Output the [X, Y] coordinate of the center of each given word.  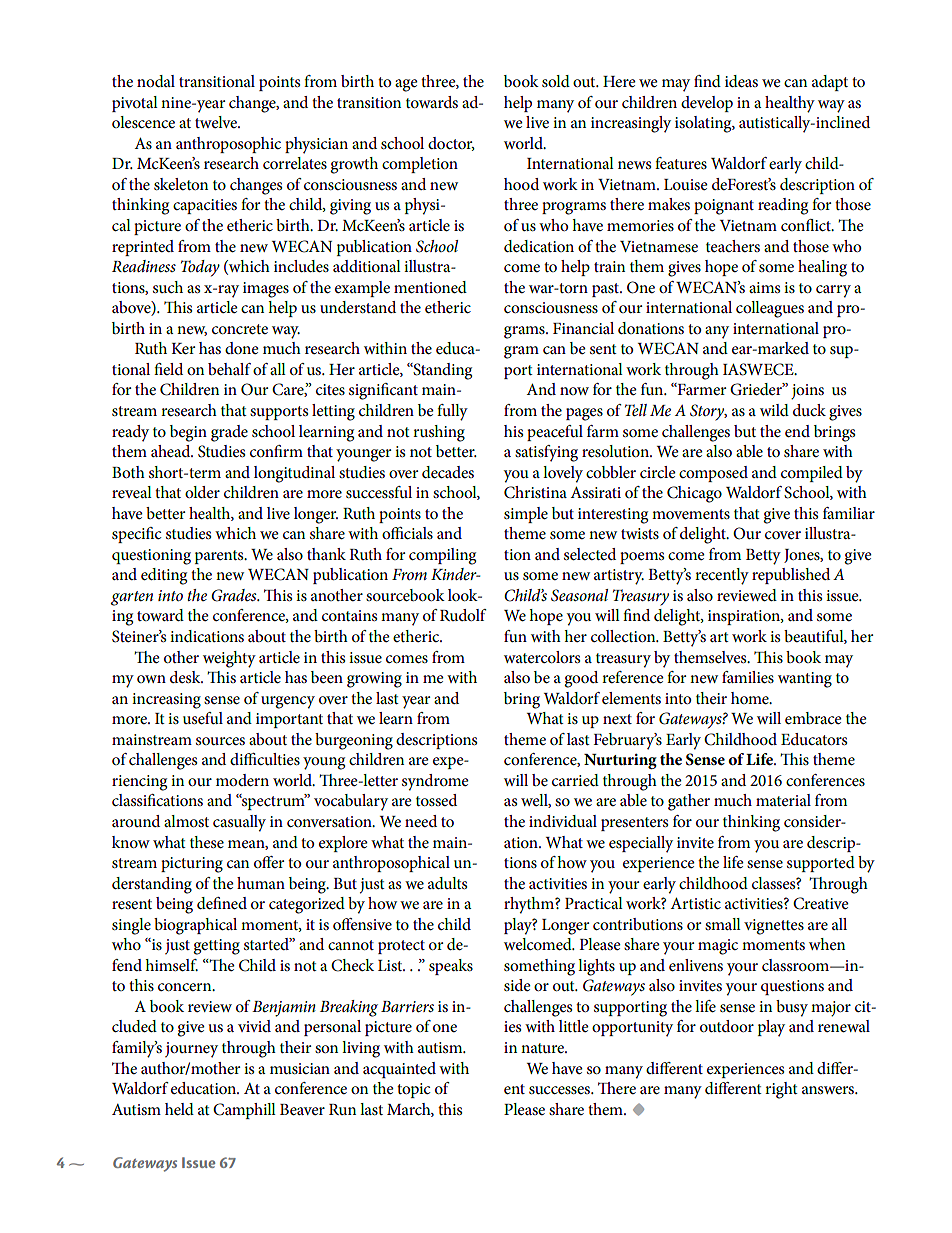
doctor [451, 144]
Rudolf [463, 615]
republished [791, 576]
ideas [741, 81]
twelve [217, 122]
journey [191, 1050]
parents [220, 557]
